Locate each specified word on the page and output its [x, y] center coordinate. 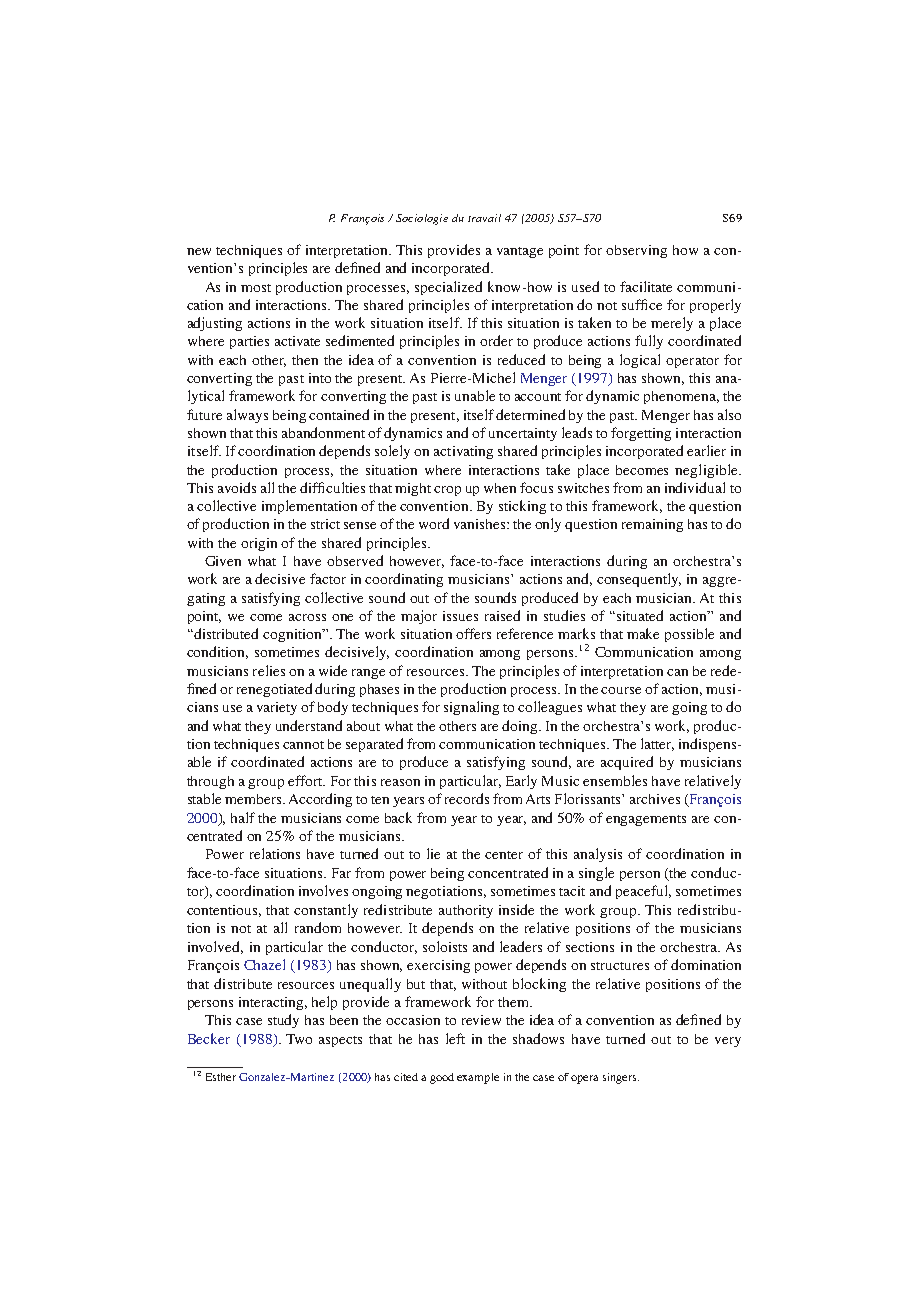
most [256, 288]
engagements [646, 820]
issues [460, 616]
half [243, 817]
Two [299, 1039]
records [467, 798]
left [455, 1038]
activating [463, 452]
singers [621, 1078]
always [247, 416]
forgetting [641, 434]
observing [636, 251]
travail [484, 218]
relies [269, 670]
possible [689, 635]
